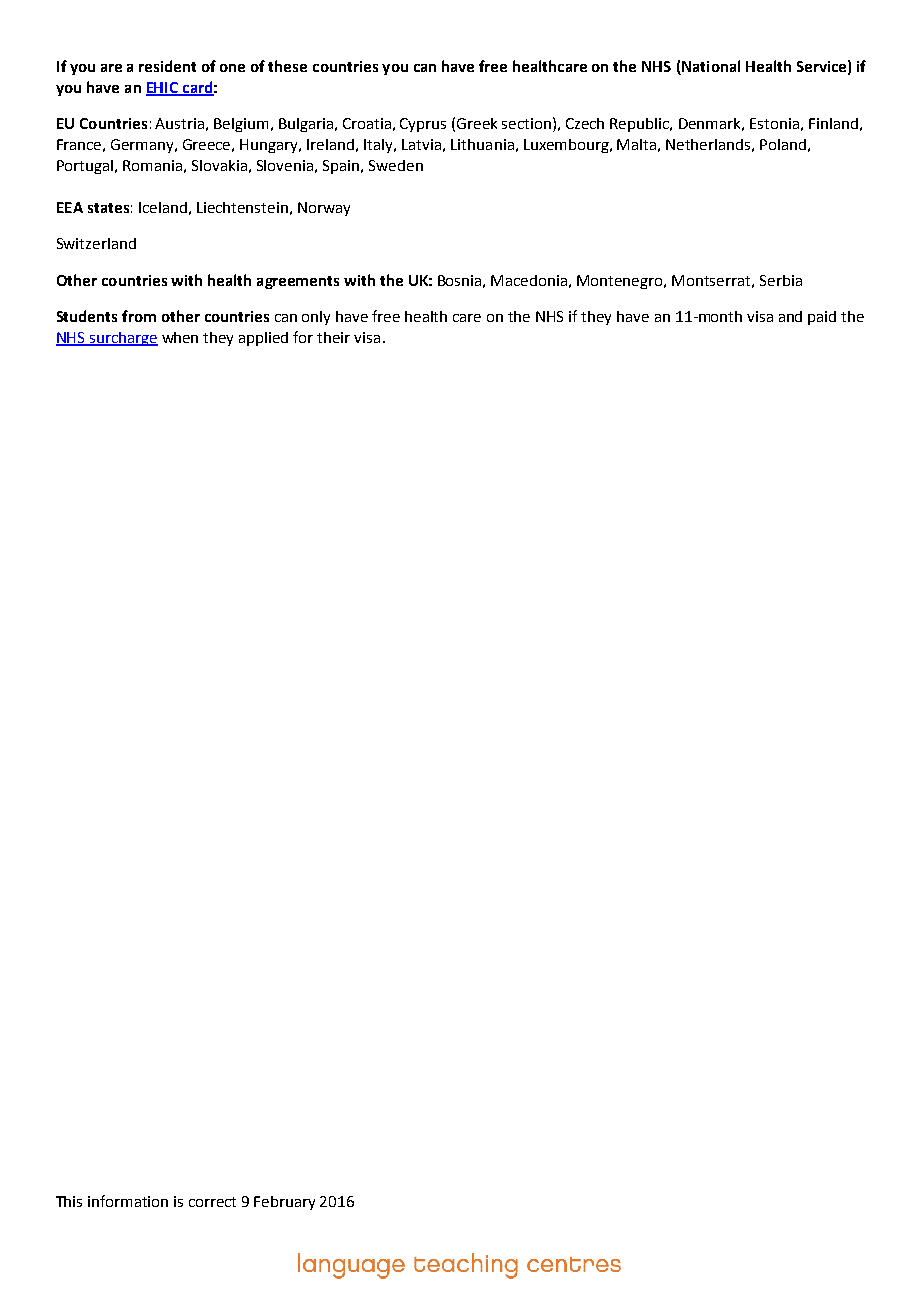 Image resolution: width=924 pixels, height=1308 pixels. What do you see at coordinates (167, 66) in the image?
I see `resident` at bounding box center [167, 66].
